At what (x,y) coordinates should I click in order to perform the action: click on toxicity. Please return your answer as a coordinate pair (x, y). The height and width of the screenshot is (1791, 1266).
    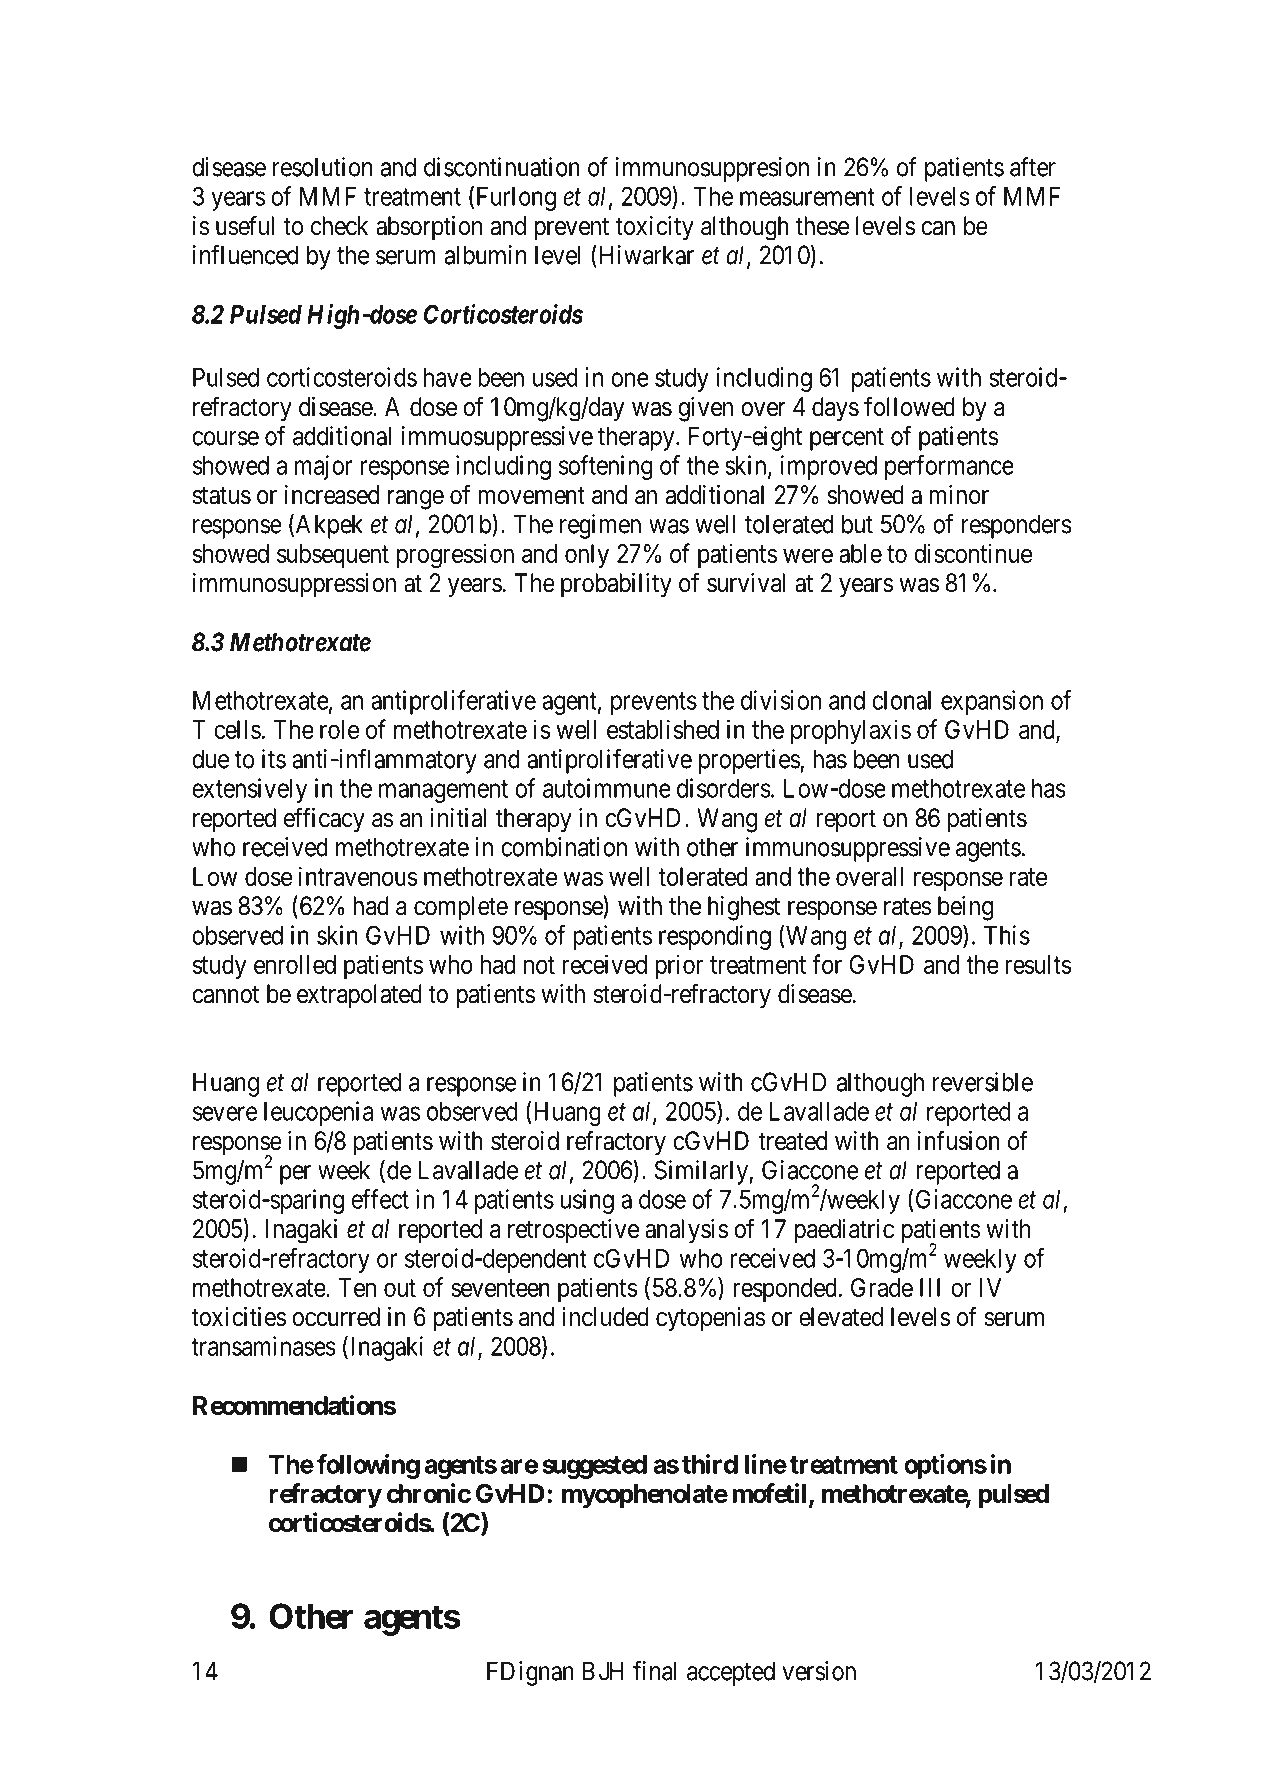
    Looking at the image, I should click on (654, 228).
